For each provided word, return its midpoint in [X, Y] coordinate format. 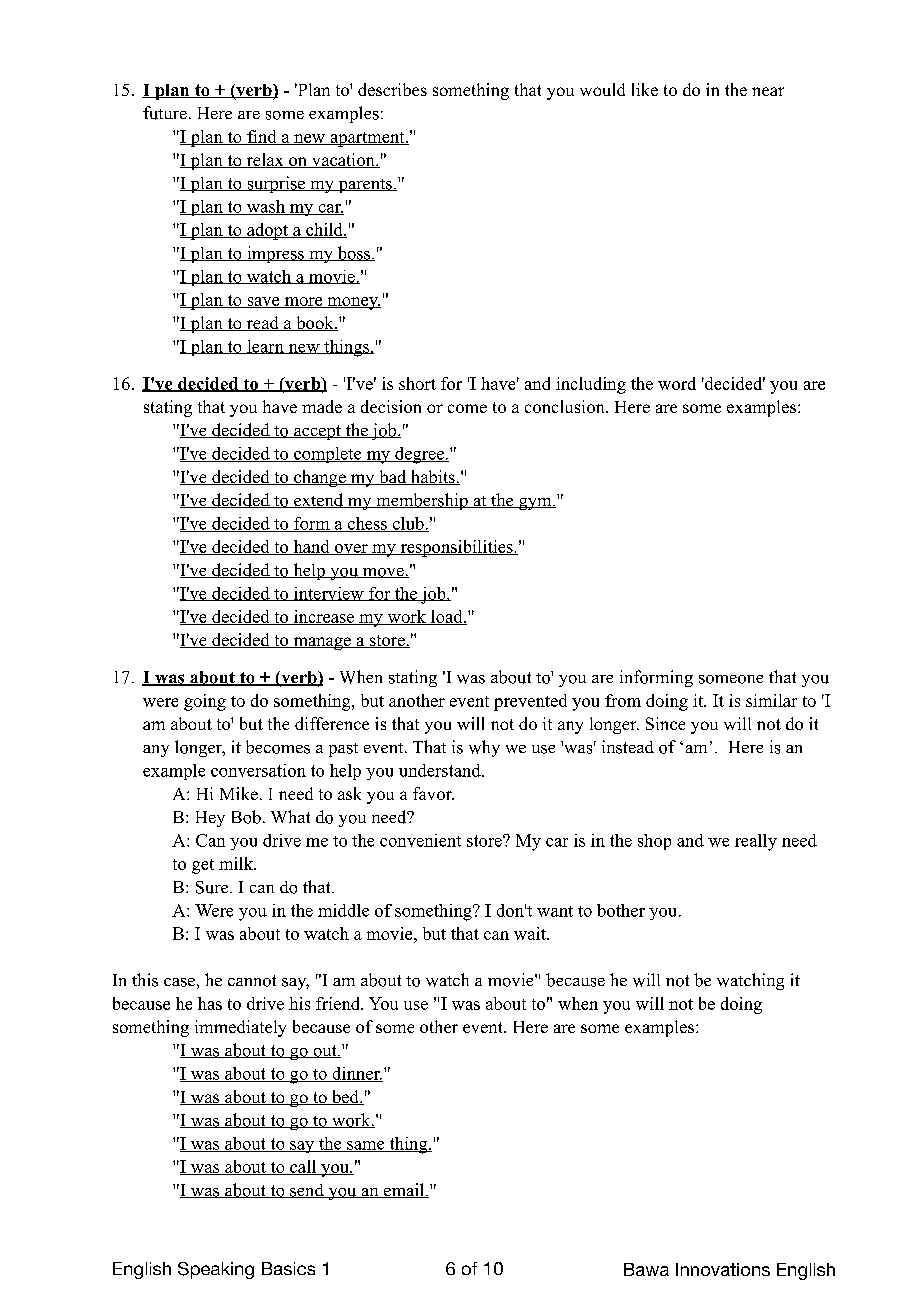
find [262, 137]
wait [531, 933]
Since [665, 723]
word [677, 383]
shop [654, 842]
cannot [252, 981]
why [484, 748]
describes [392, 89]
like [645, 89]
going [205, 702]
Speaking [216, 1270]
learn [265, 347]
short [417, 383]
